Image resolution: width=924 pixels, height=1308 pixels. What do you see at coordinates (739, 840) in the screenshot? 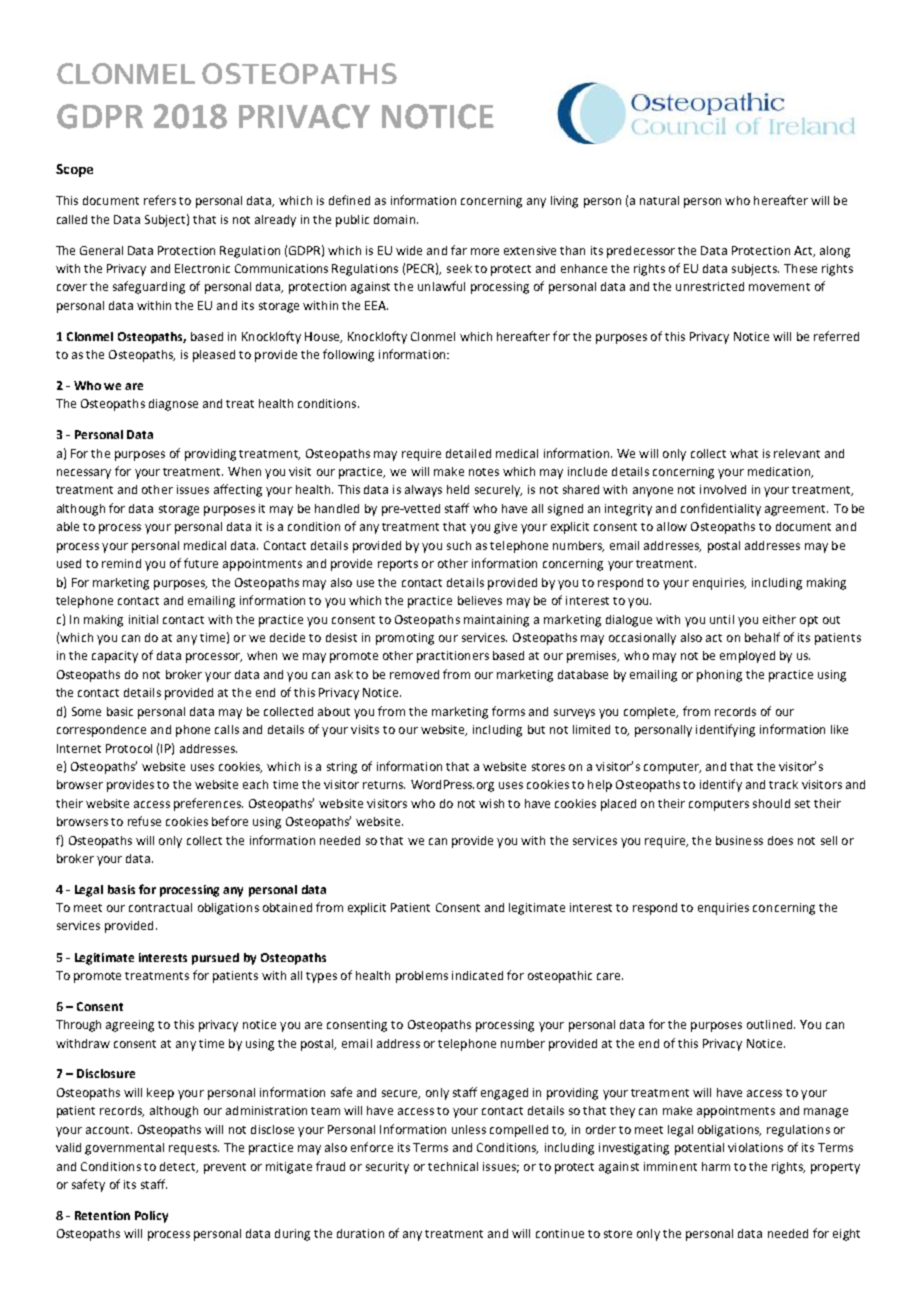
I see `business` at bounding box center [739, 840].
